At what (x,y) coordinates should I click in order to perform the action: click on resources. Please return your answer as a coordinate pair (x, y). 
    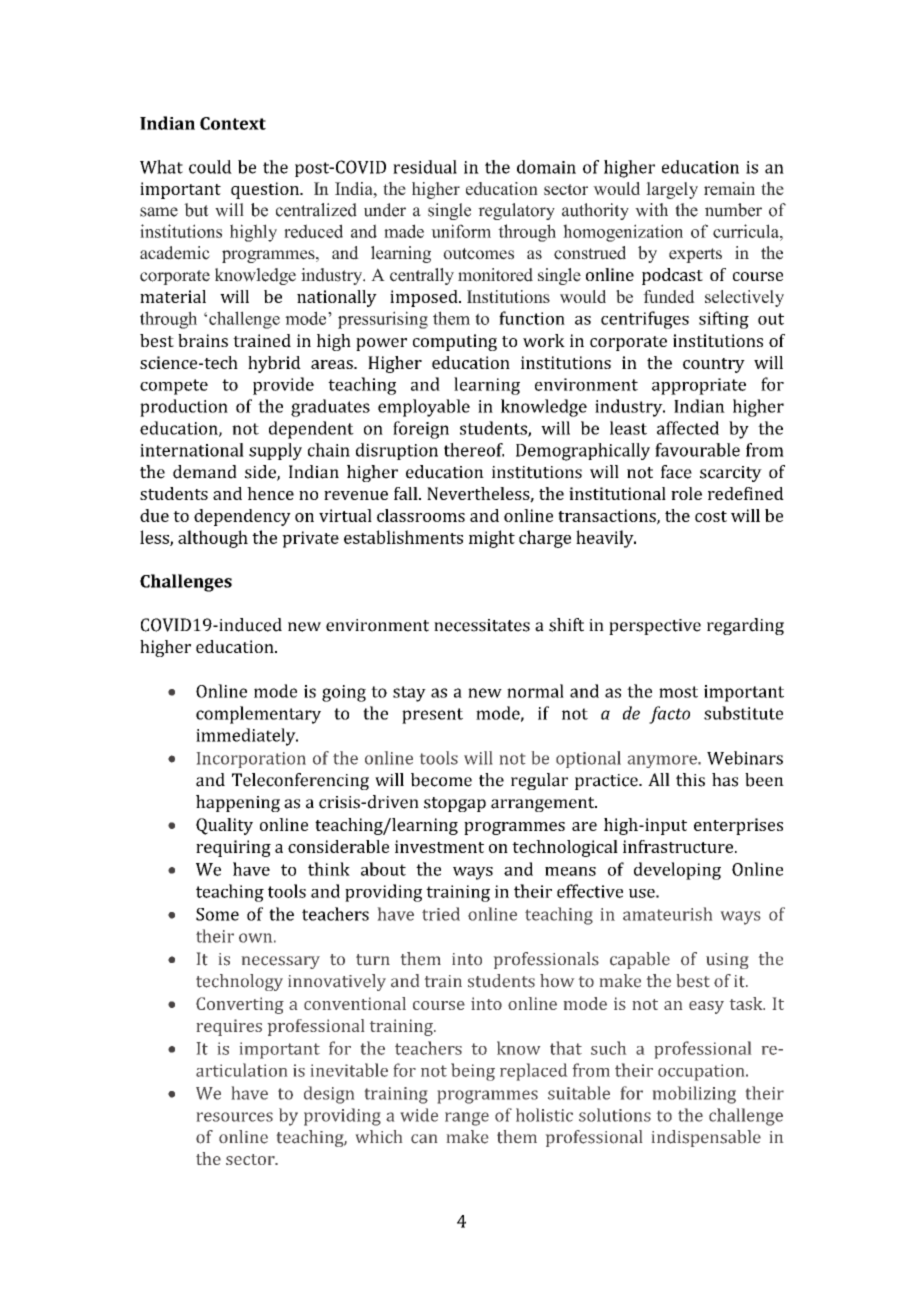
    Looking at the image, I should click on (235, 1117).
